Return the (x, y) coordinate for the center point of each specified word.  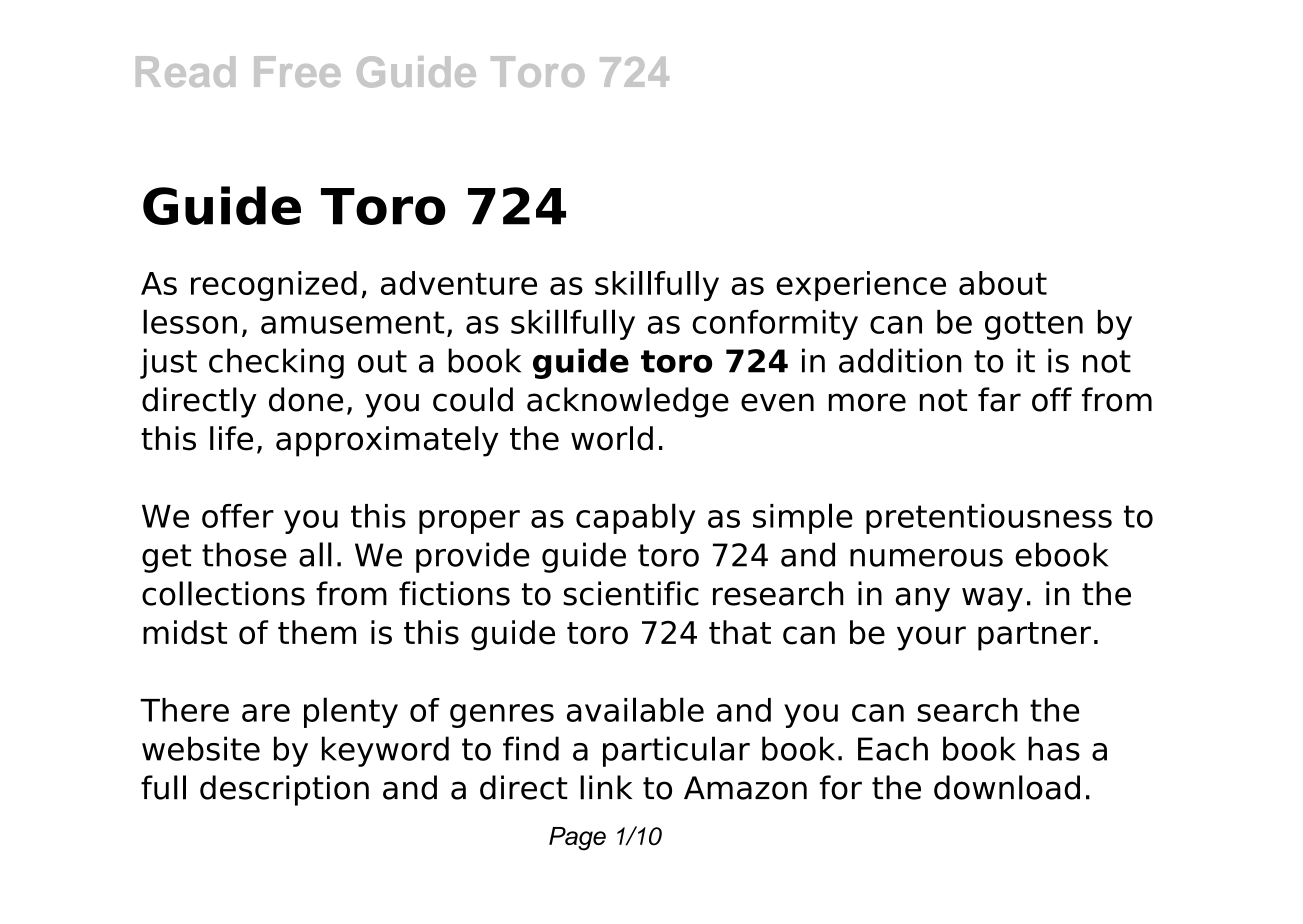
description (284, 790)
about (1003, 283)
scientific (631, 593)
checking (276, 363)
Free (297, 71)
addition (900, 360)
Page (577, 839)
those (244, 554)
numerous (926, 558)
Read (185, 71)
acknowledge (628, 402)
